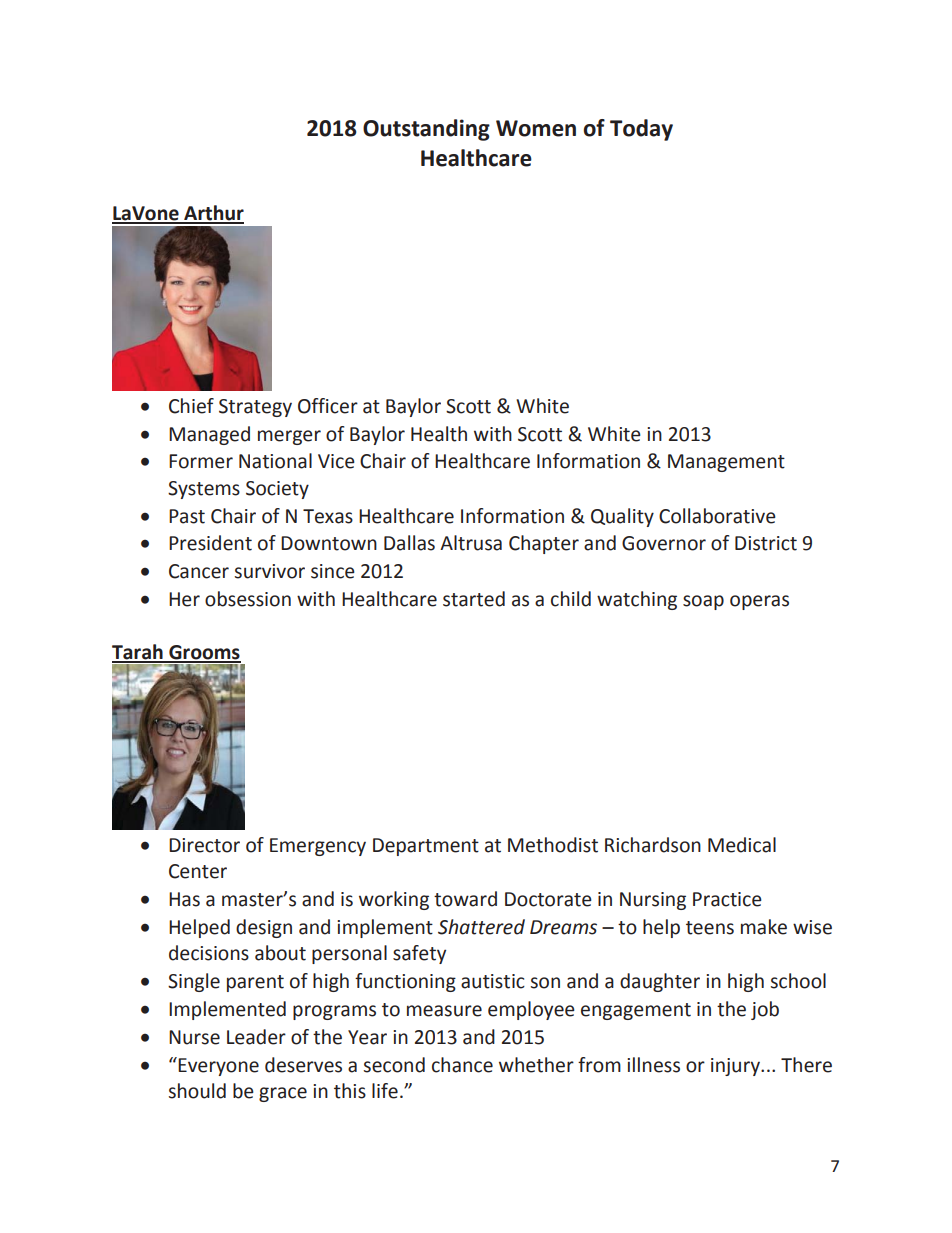  Describe the element at coordinates (256, 1037) in the document. I see `Leader` at that location.
